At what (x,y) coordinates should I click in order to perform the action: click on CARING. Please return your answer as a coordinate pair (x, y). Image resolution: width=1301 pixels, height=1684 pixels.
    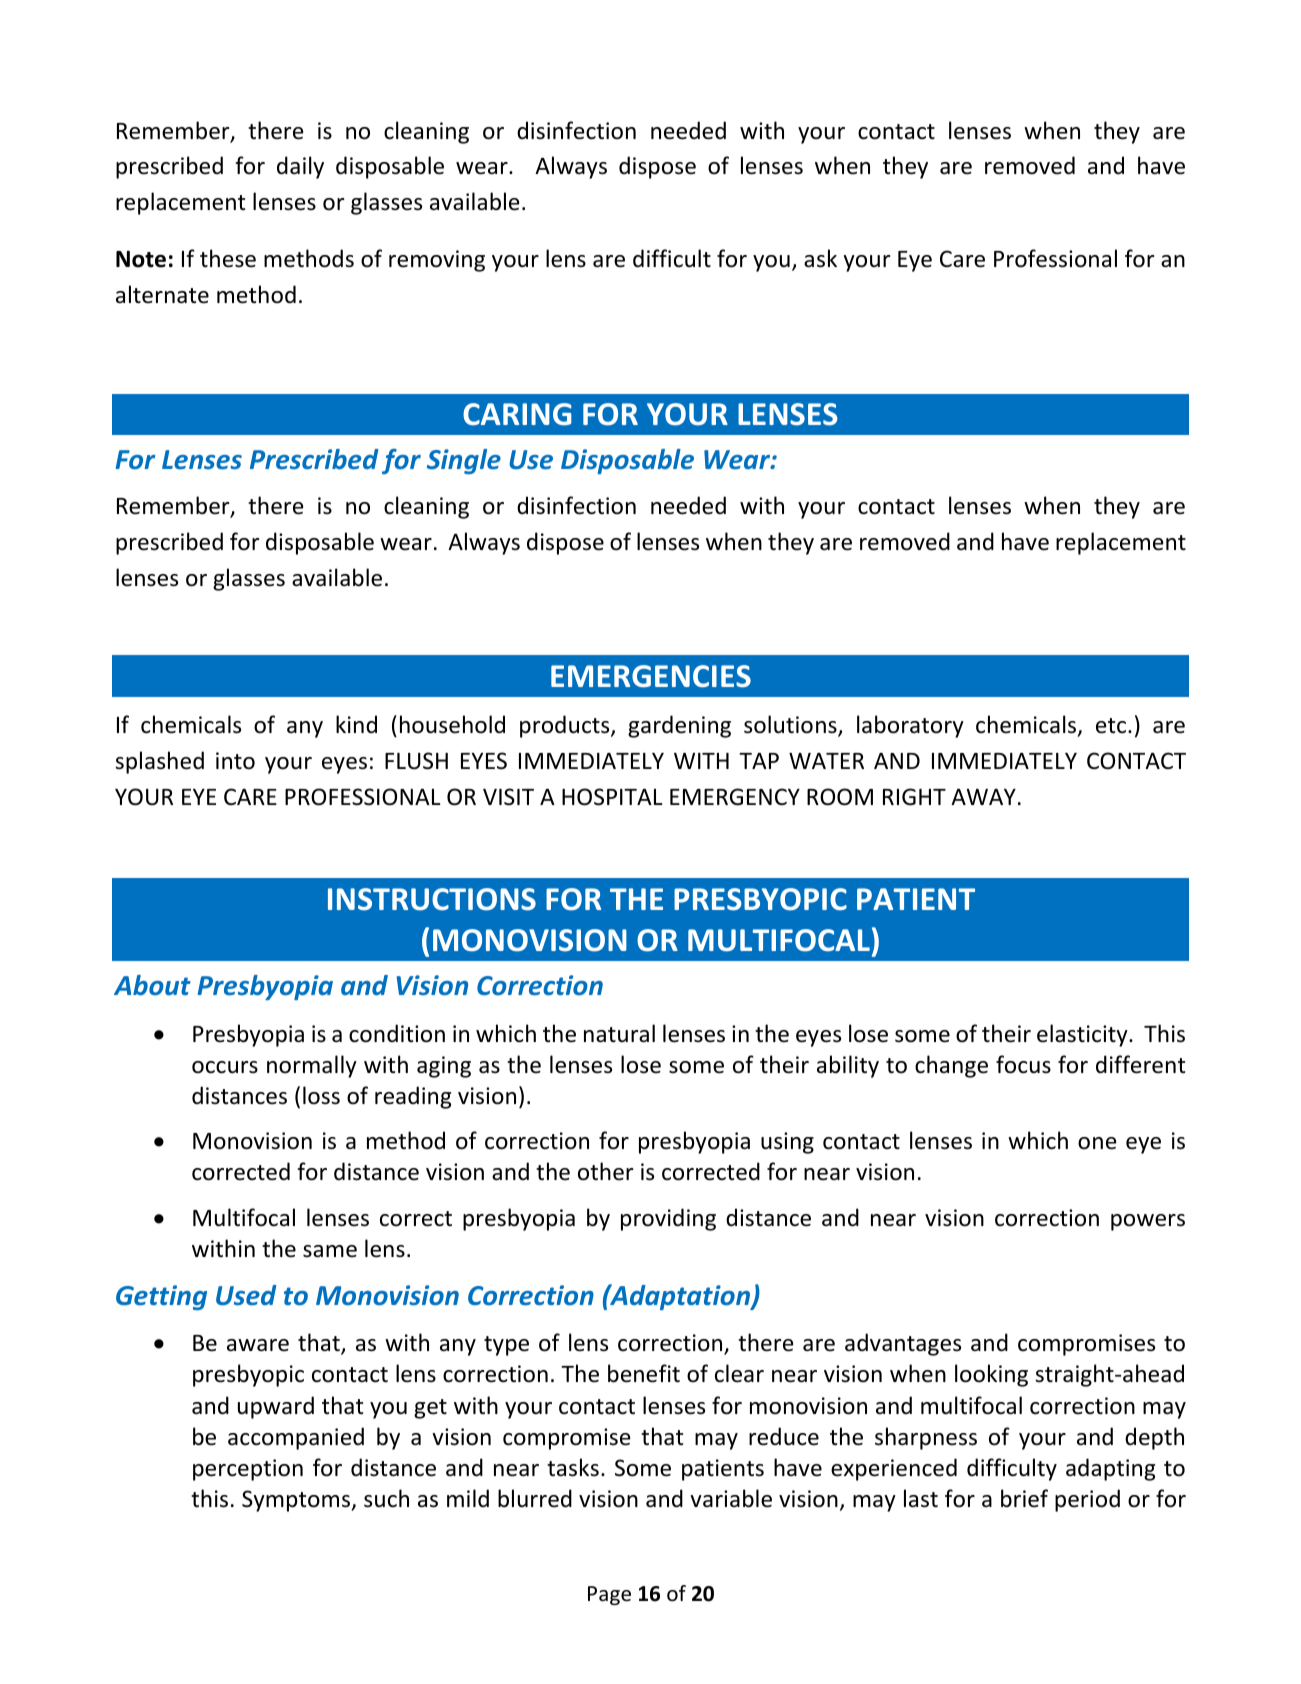
    Looking at the image, I should click on (517, 414).
